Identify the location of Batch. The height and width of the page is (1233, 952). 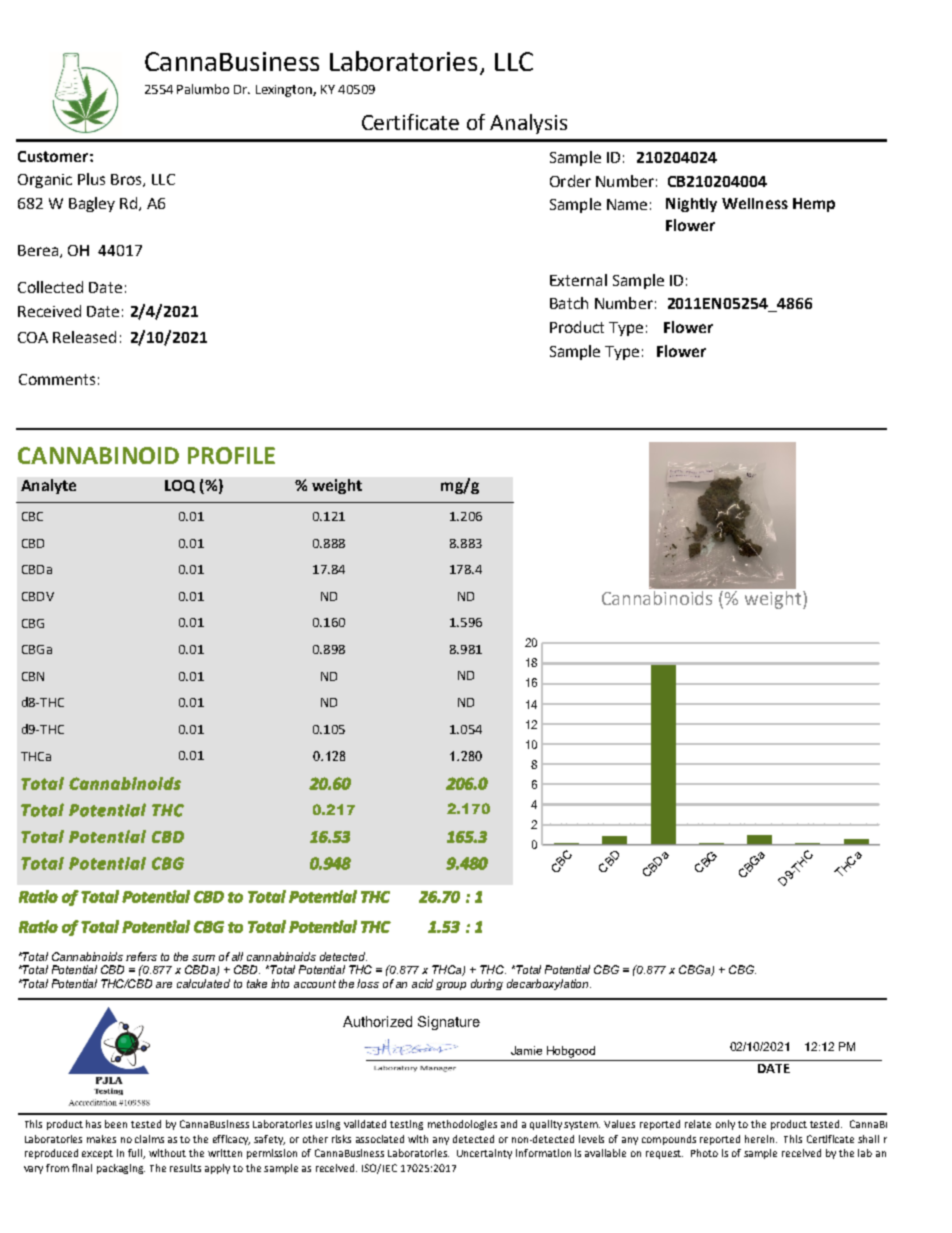
(569, 303).
